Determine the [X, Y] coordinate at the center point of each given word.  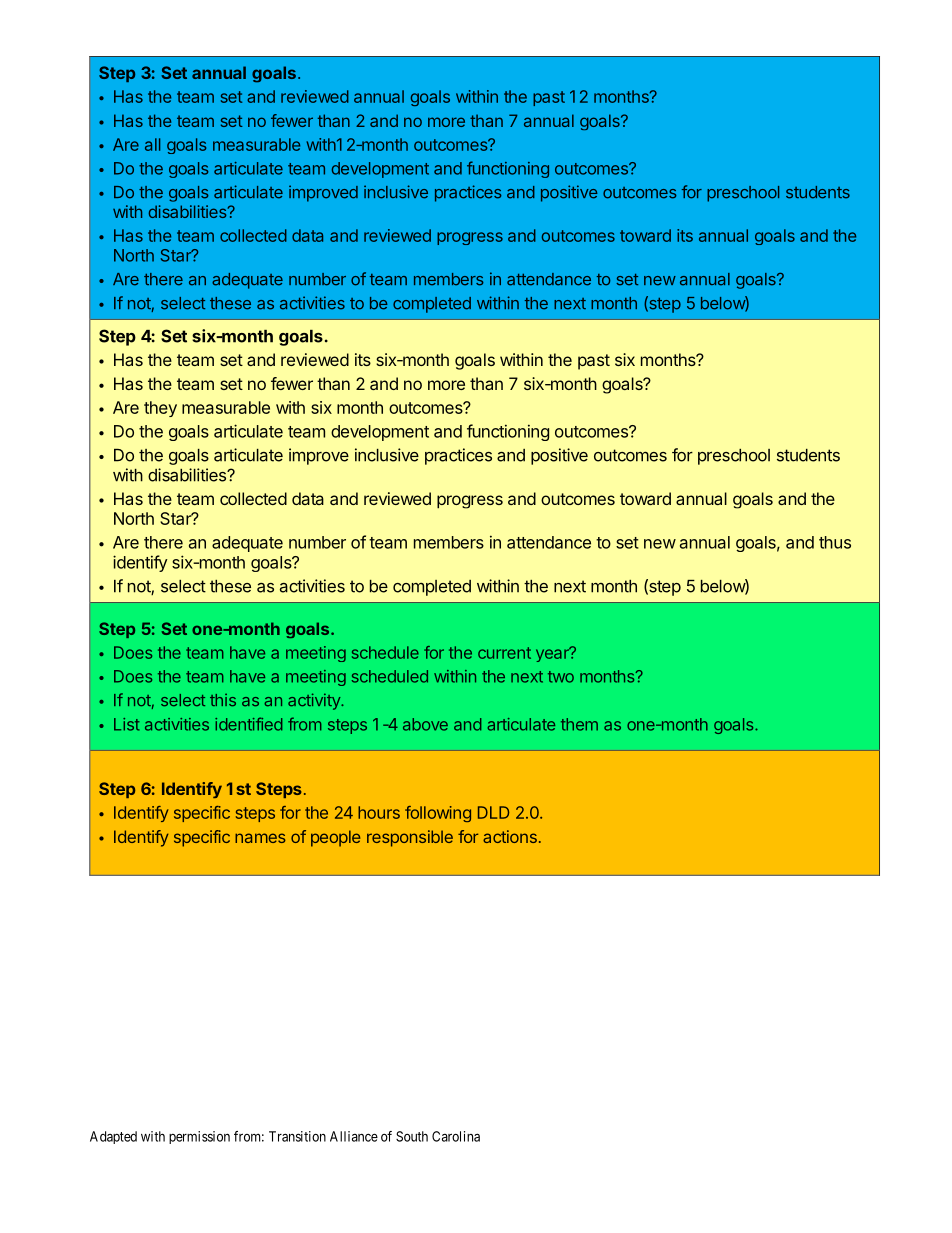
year [553, 654]
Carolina [456, 1136]
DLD [493, 812]
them [579, 724]
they [160, 409]
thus [835, 542]
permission [199, 1137]
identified [248, 724]
